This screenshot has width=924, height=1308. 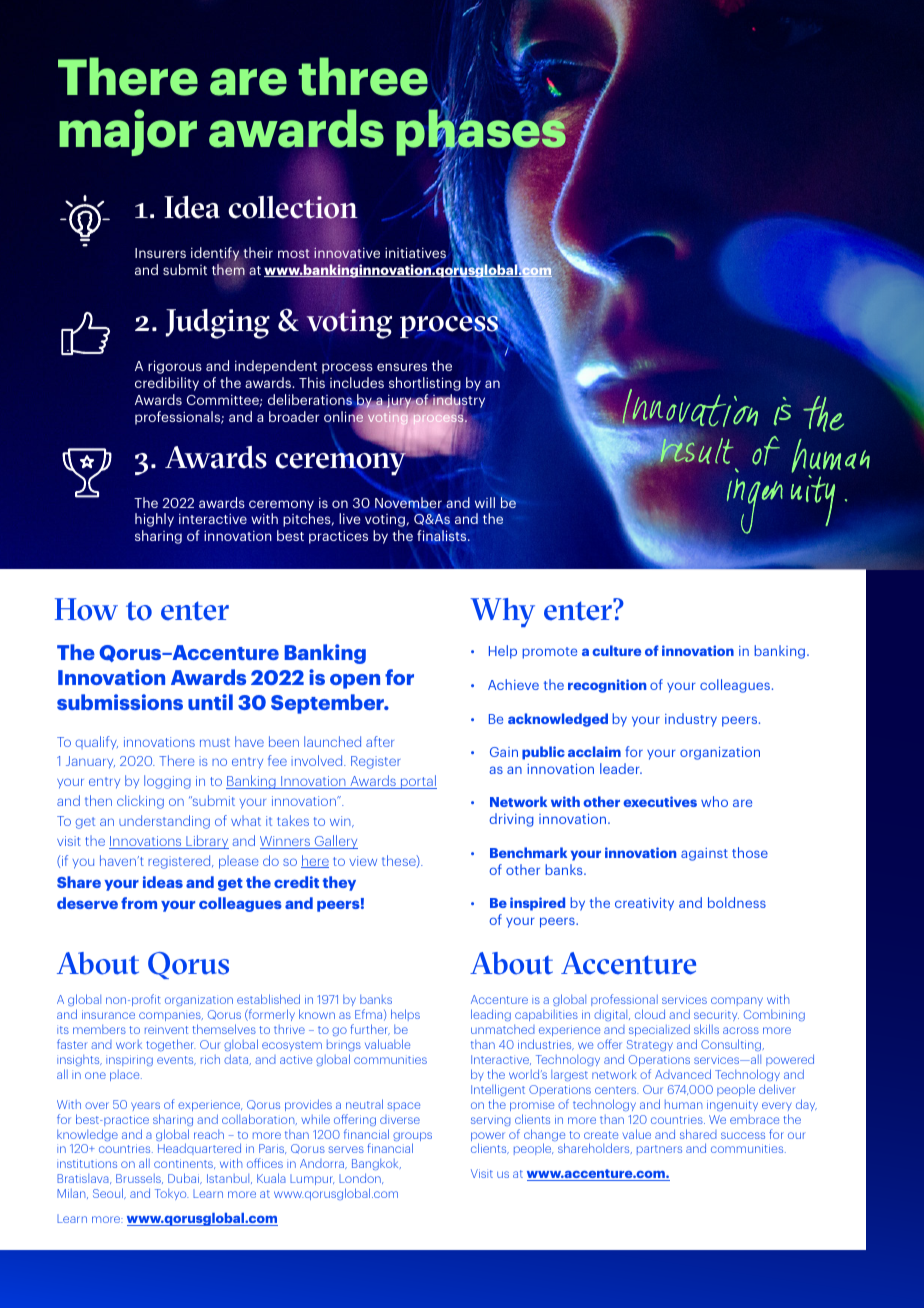 What do you see at coordinates (425, 384) in the screenshot?
I see `shortlisting` at bounding box center [425, 384].
